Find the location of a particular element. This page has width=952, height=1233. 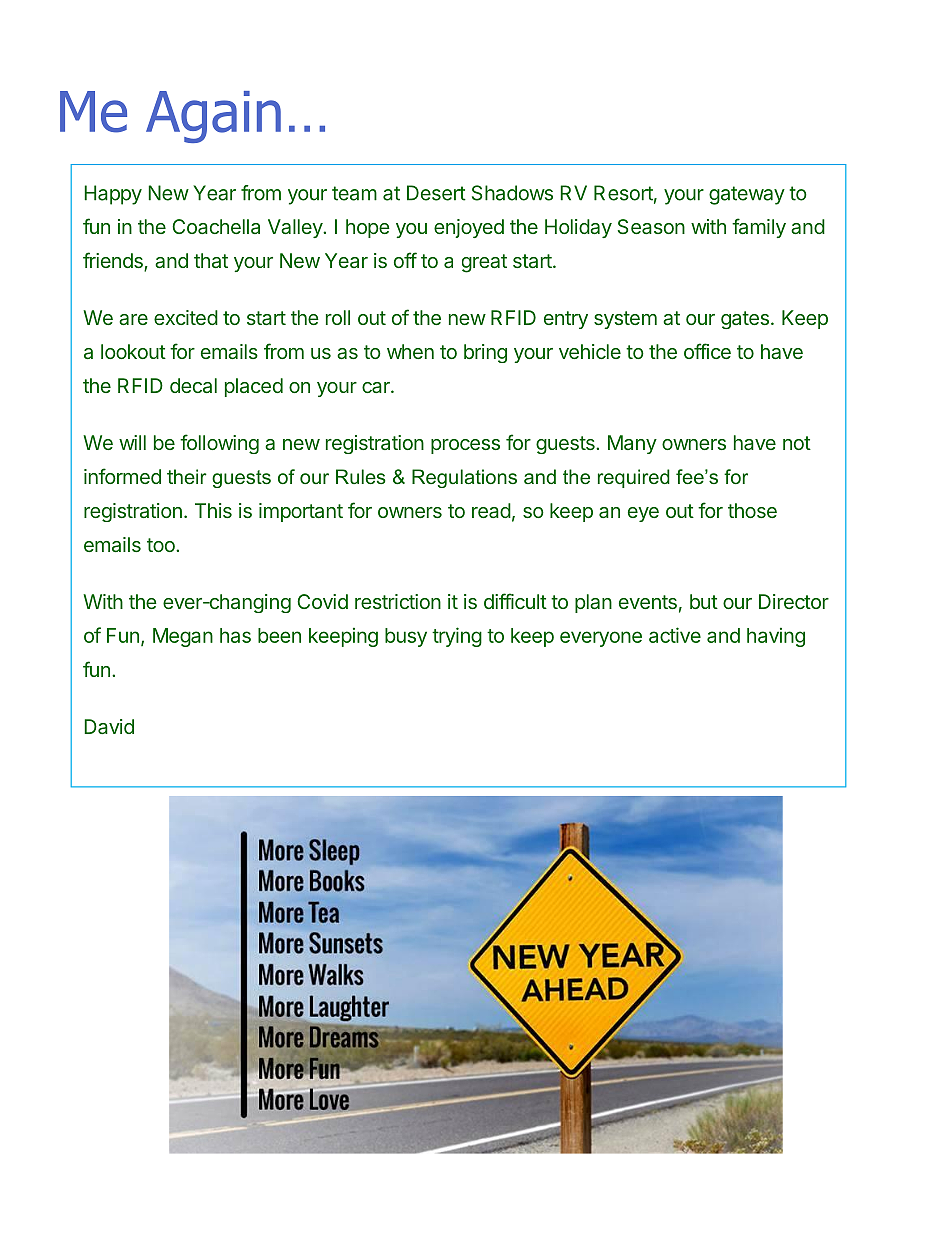

David is located at coordinates (109, 726).
